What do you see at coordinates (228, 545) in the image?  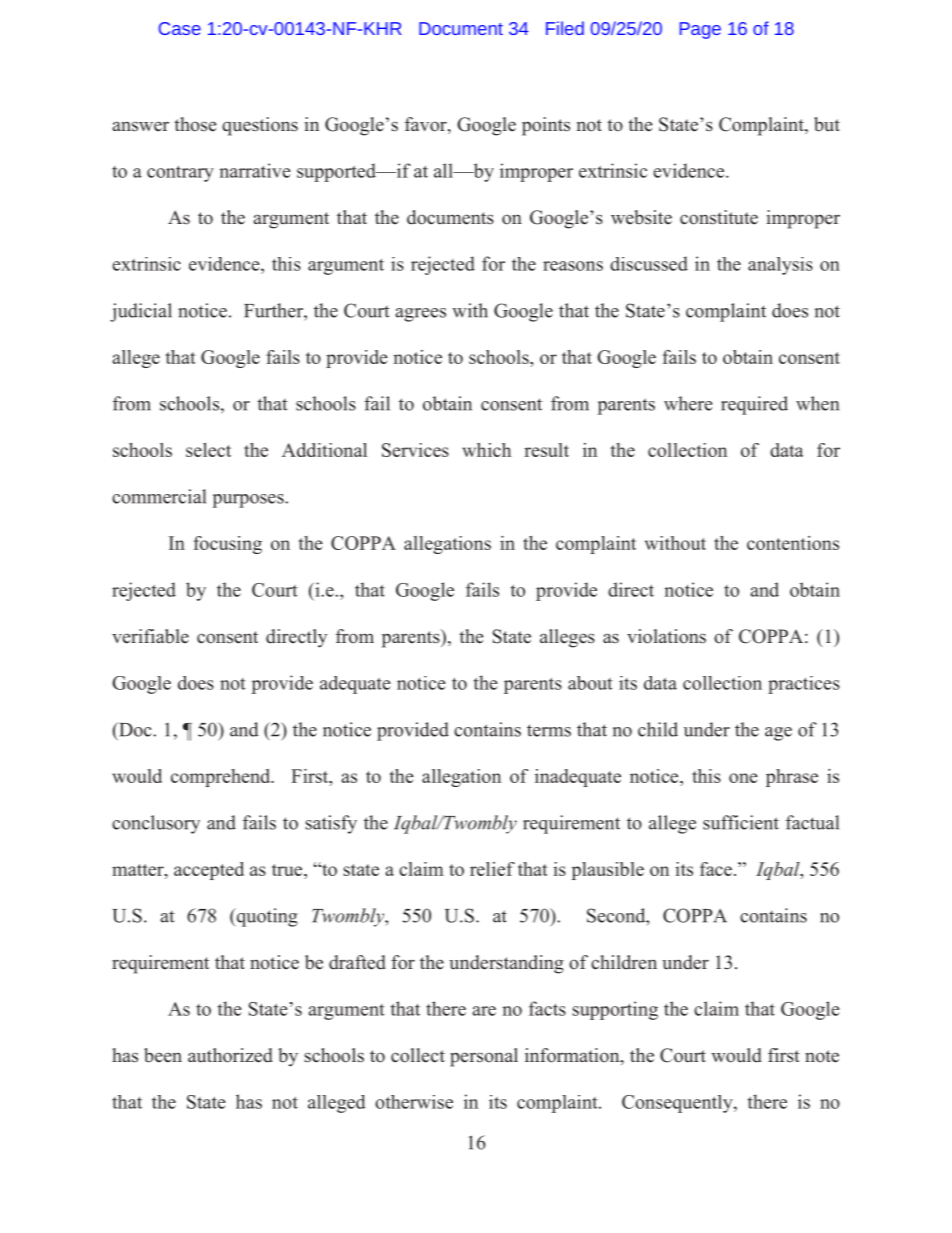 I see `focusing` at bounding box center [228, 545].
